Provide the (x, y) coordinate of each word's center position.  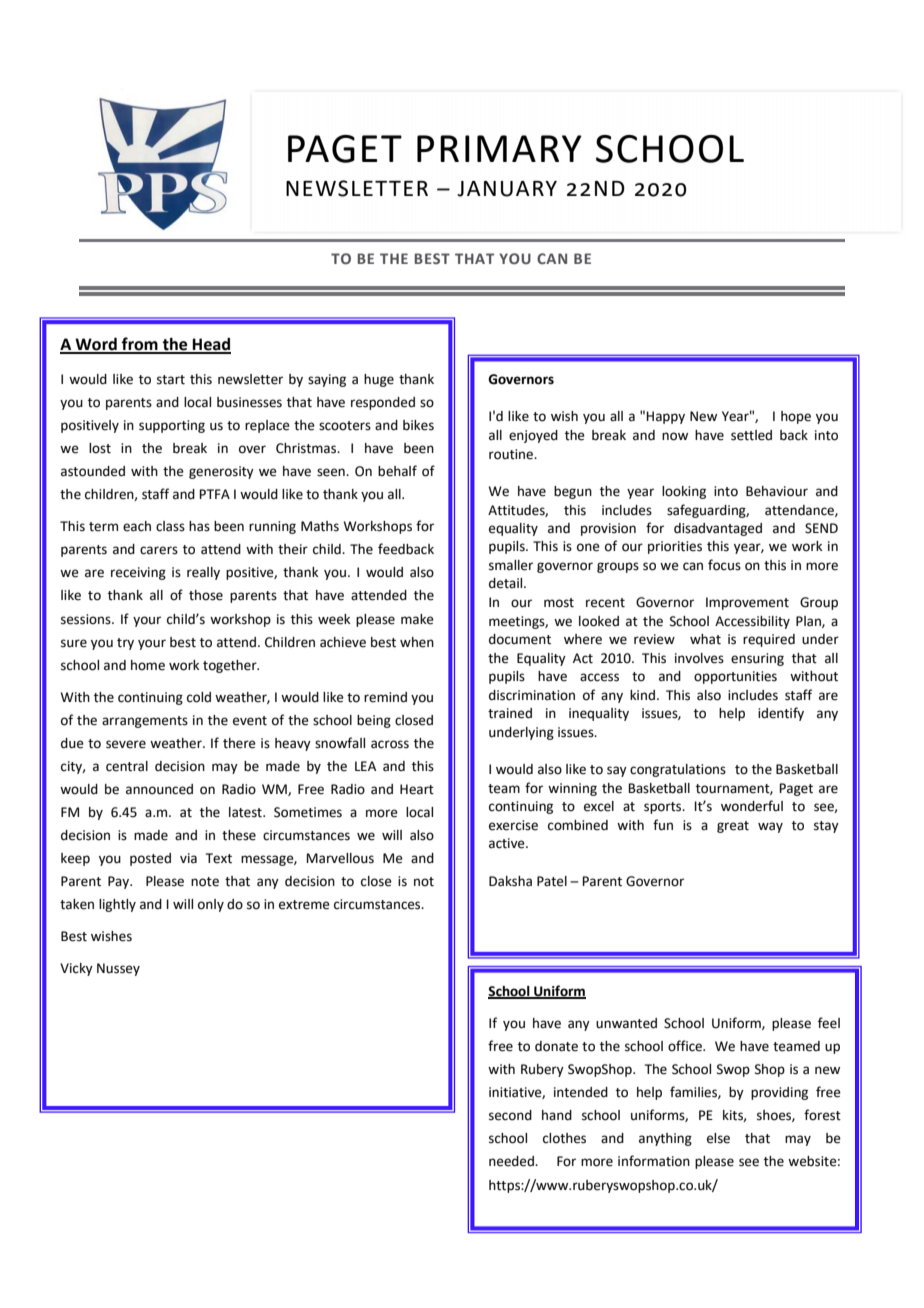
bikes (418, 425)
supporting (172, 426)
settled (751, 435)
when (417, 642)
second (510, 1115)
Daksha (510, 881)
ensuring (757, 659)
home (148, 665)
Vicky (76, 969)
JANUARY (507, 189)
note (205, 882)
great (733, 827)
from (140, 345)
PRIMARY (499, 148)
